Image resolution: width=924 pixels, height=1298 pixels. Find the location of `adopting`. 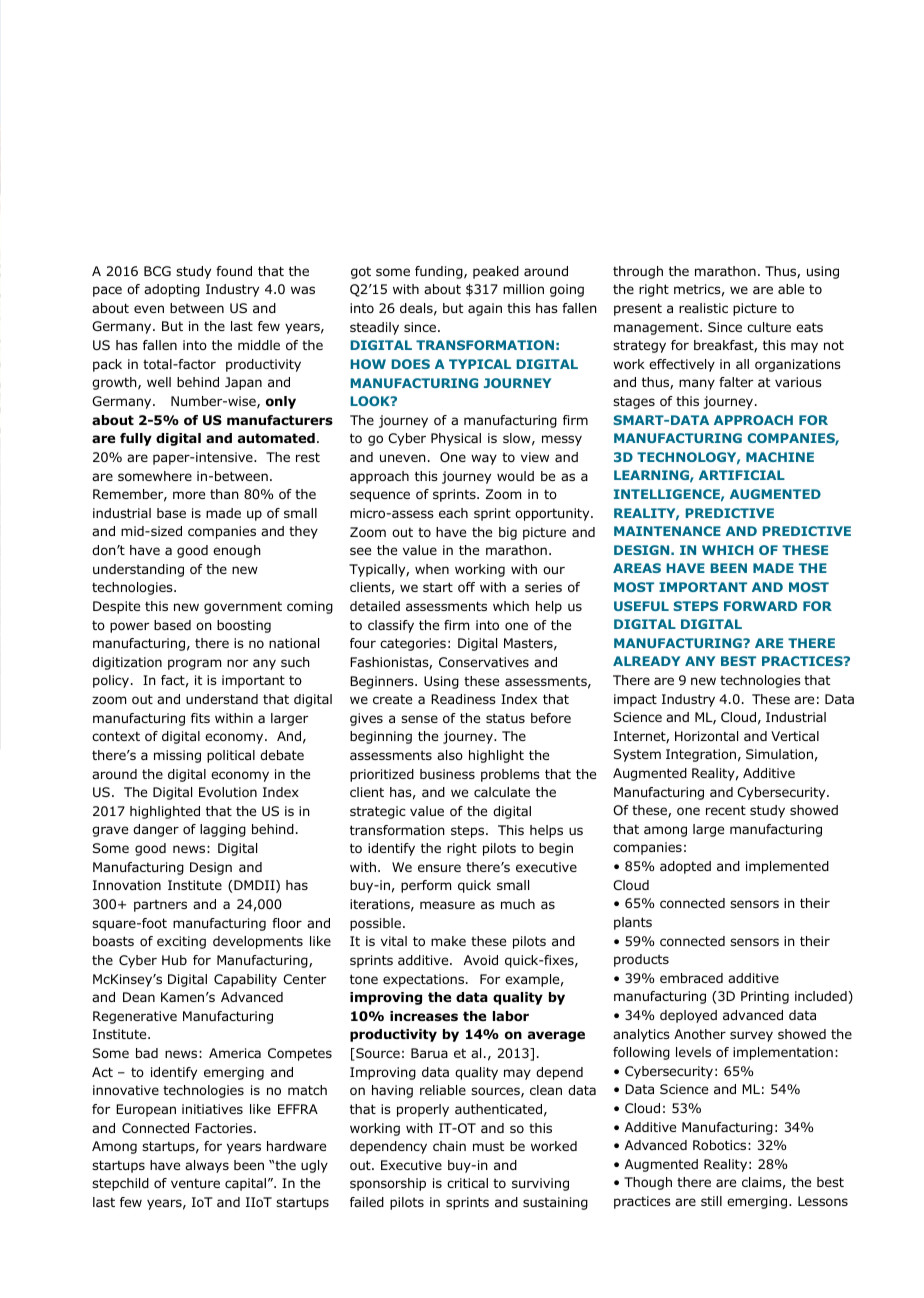

adopting is located at coordinates (172, 290).
